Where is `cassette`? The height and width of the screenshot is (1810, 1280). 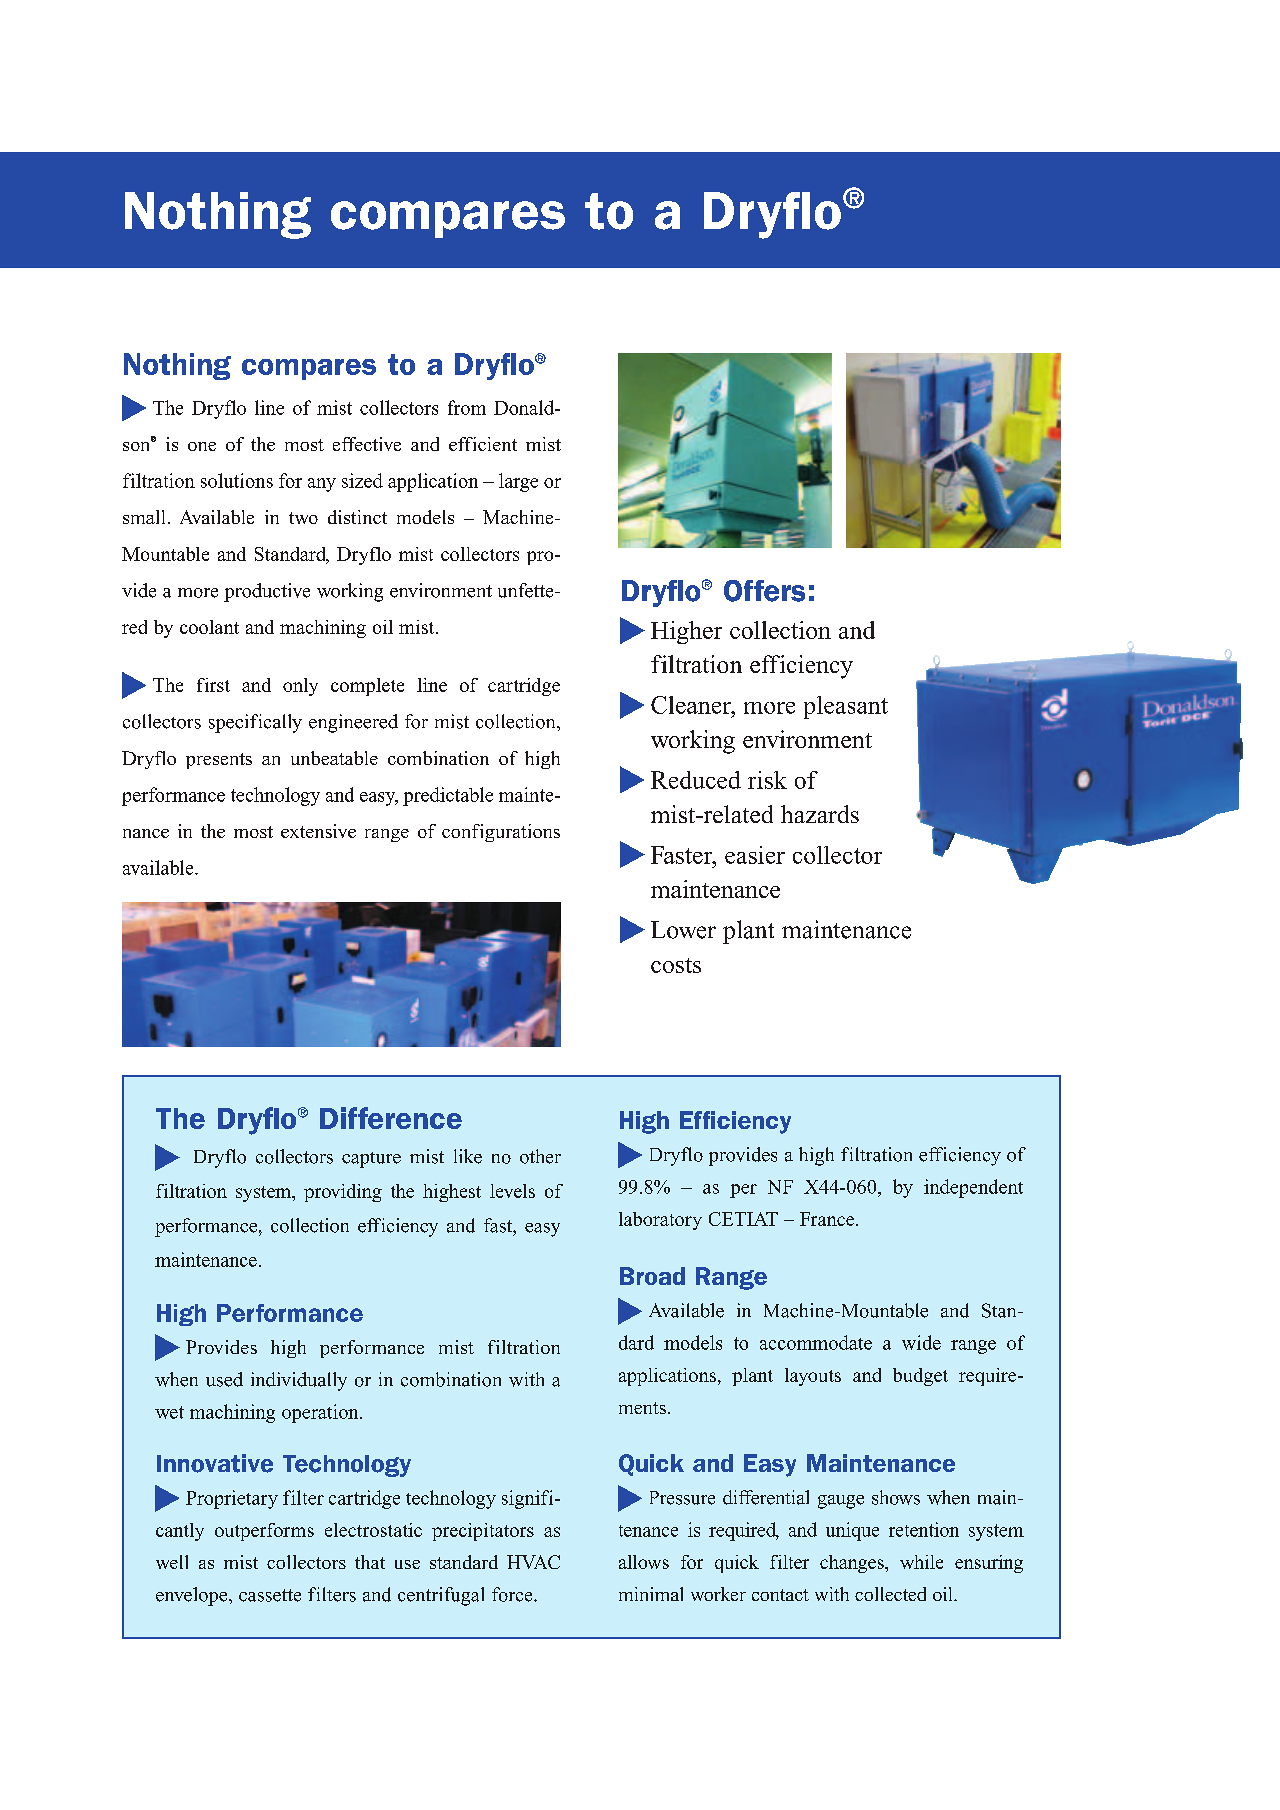 cassette is located at coordinates (270, 1595).
